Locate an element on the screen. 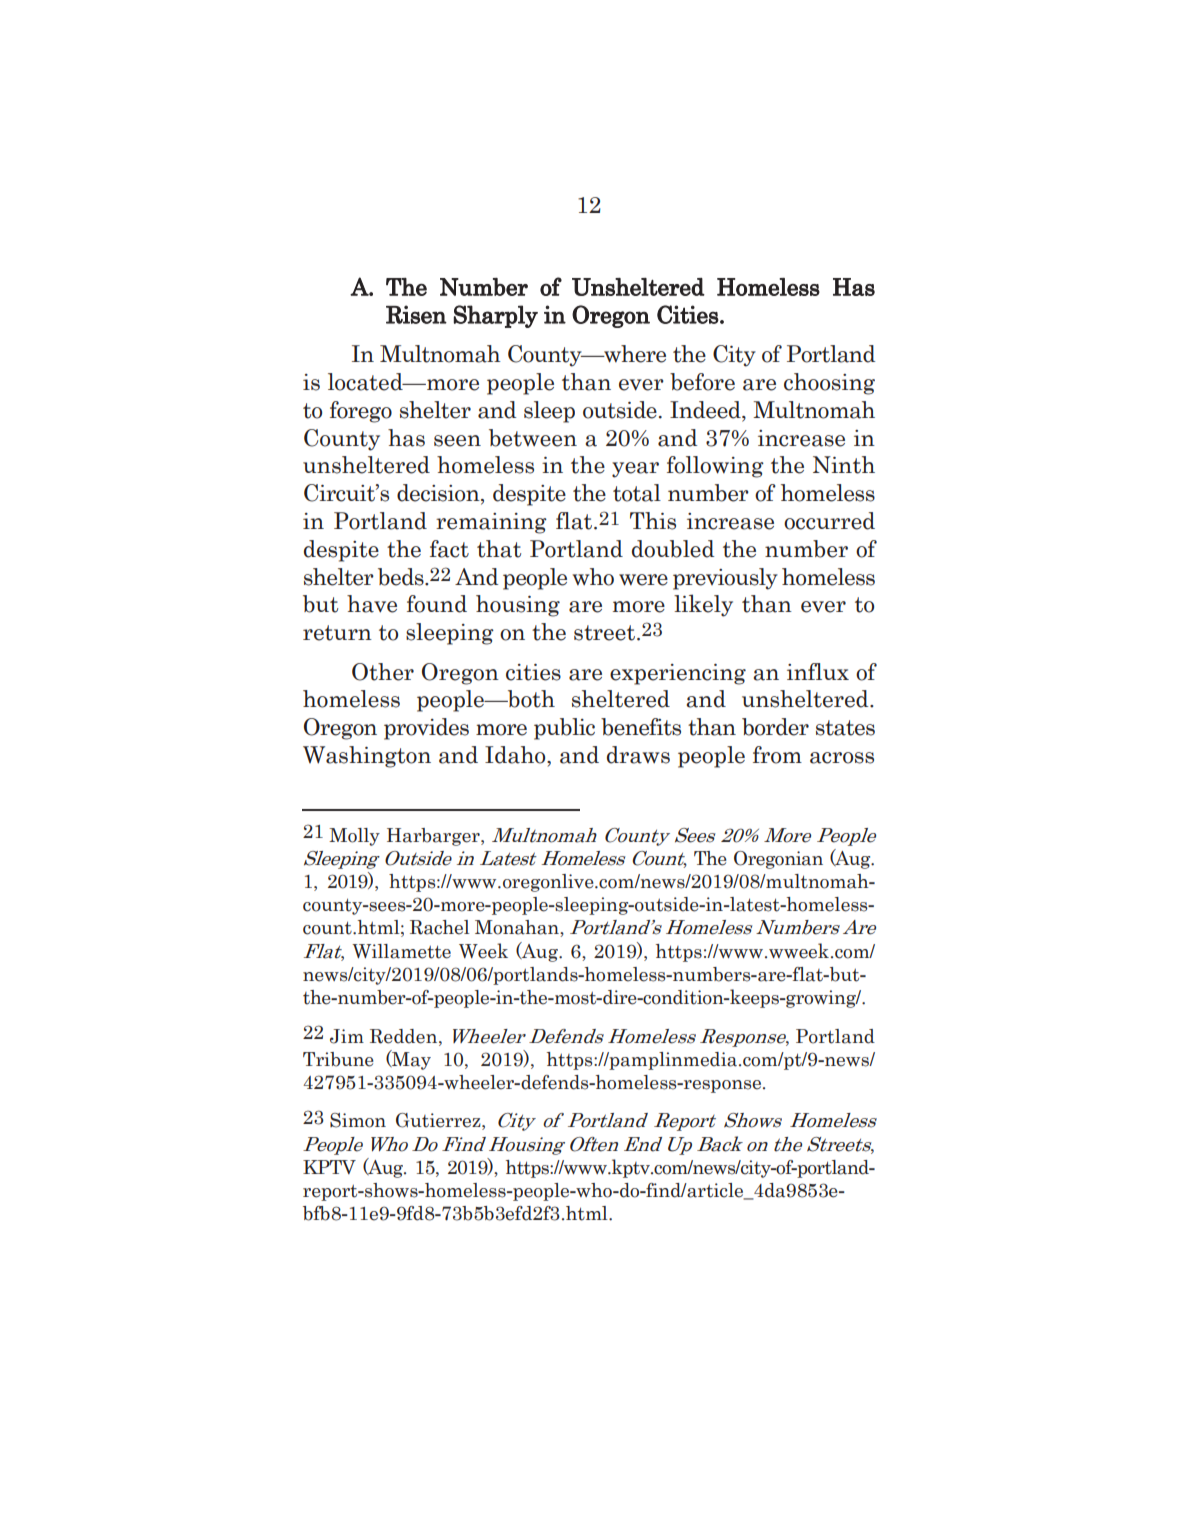  Risen is located at coordinates (416, 314).
